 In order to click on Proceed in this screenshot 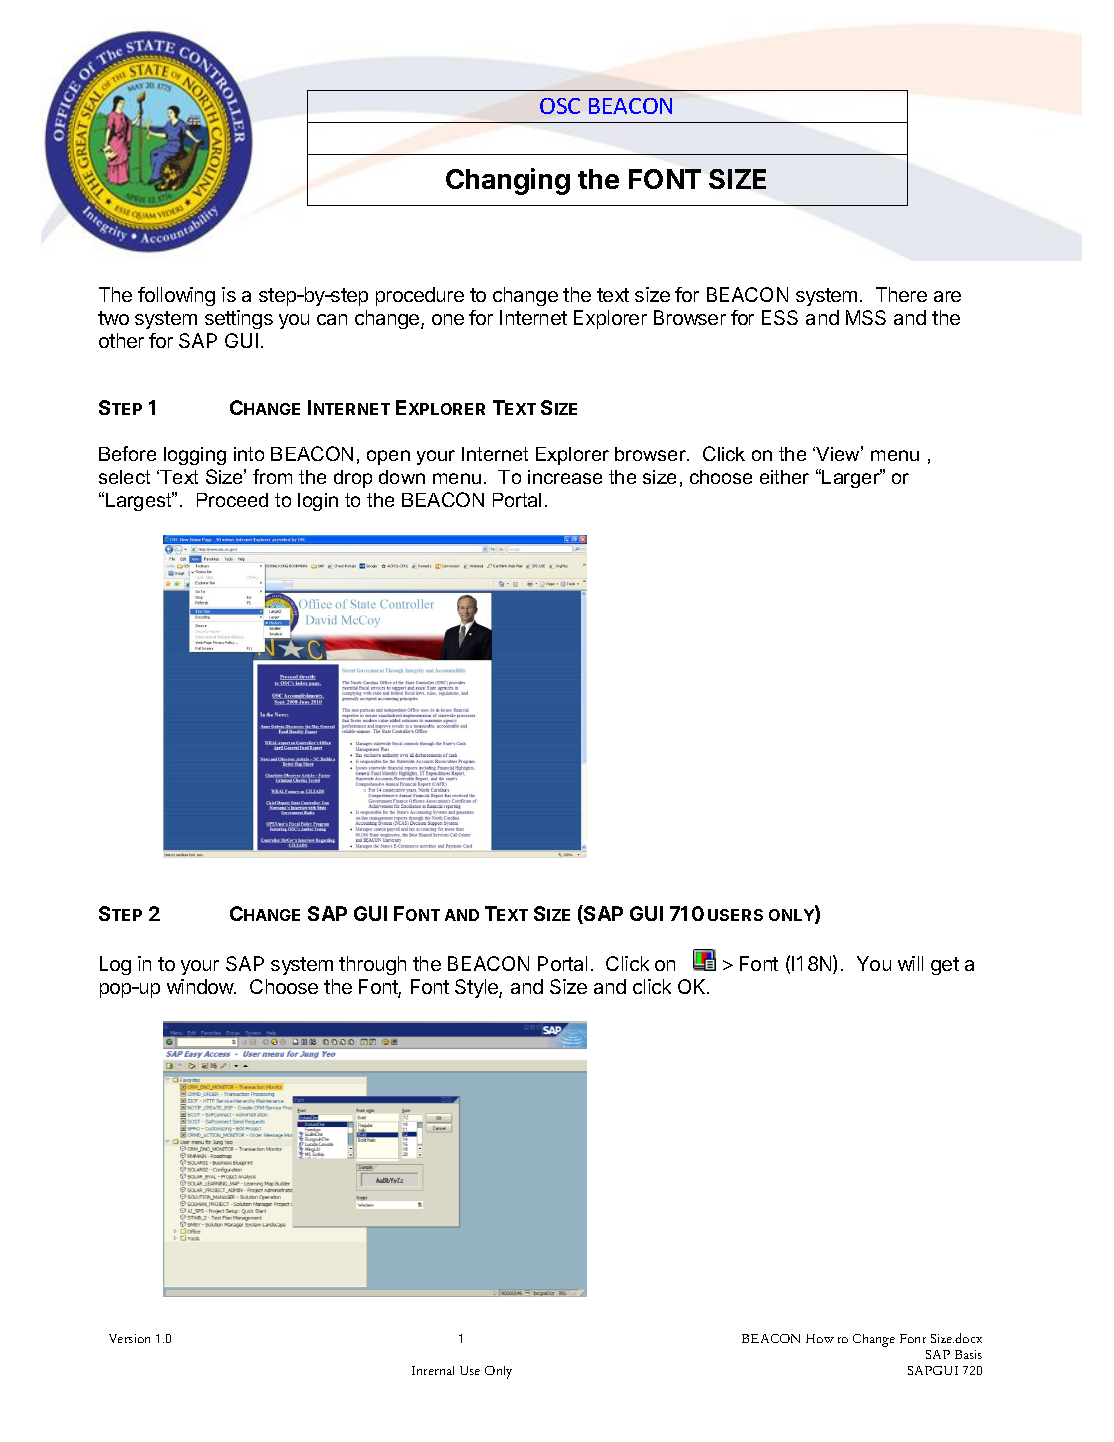, I will do `click(232, 500)`.
